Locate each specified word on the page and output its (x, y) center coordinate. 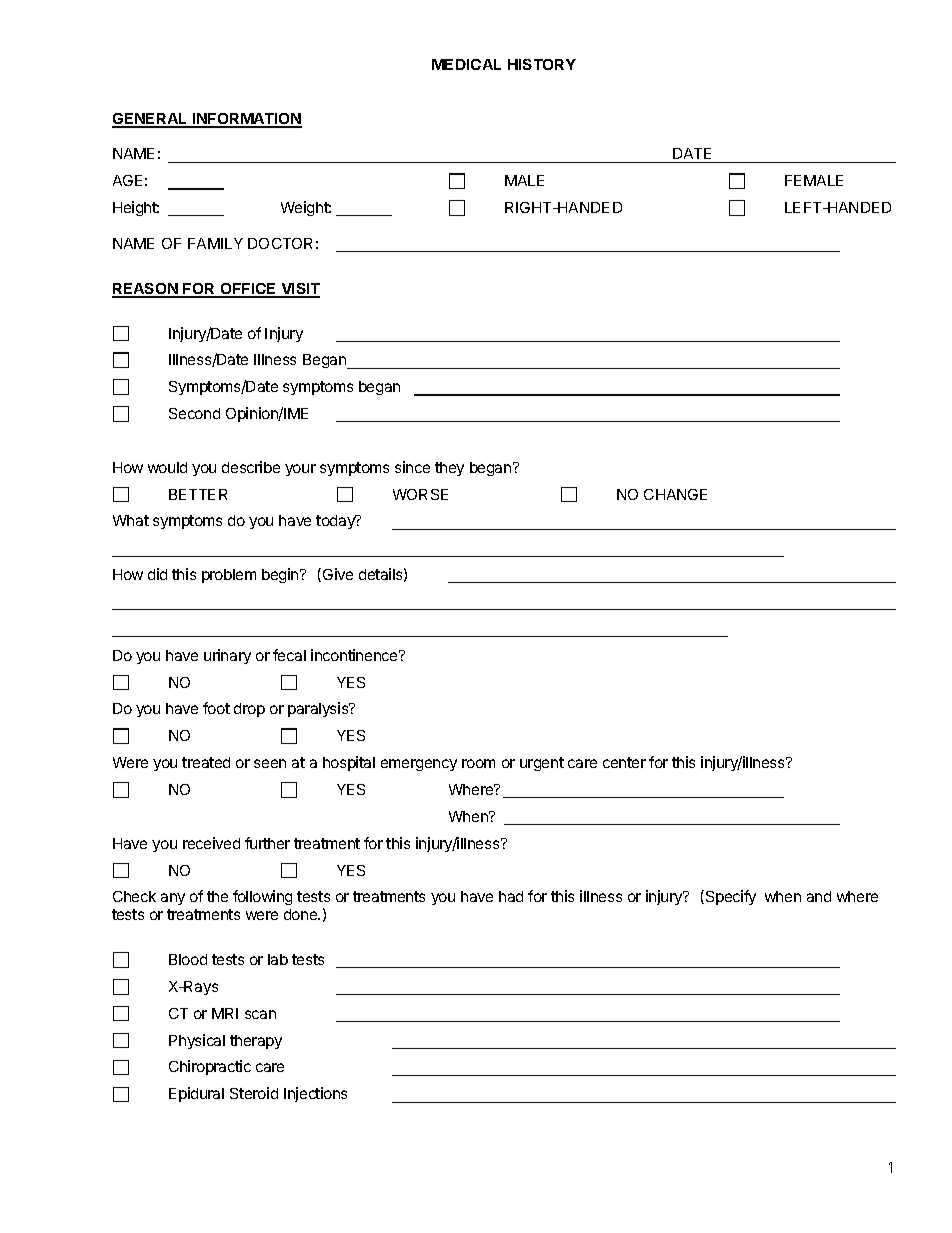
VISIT (299, 290)
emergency (419, 765)
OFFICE (248, 290)
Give (336, 575)
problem (229, 576)
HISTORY (542, 64)
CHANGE (675, 494)
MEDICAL (466, 64)
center (624, 762)
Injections (315, 1094)
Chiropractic (210, 1067)
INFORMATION (246, 120)
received (211, 843)
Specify (729, 897)
